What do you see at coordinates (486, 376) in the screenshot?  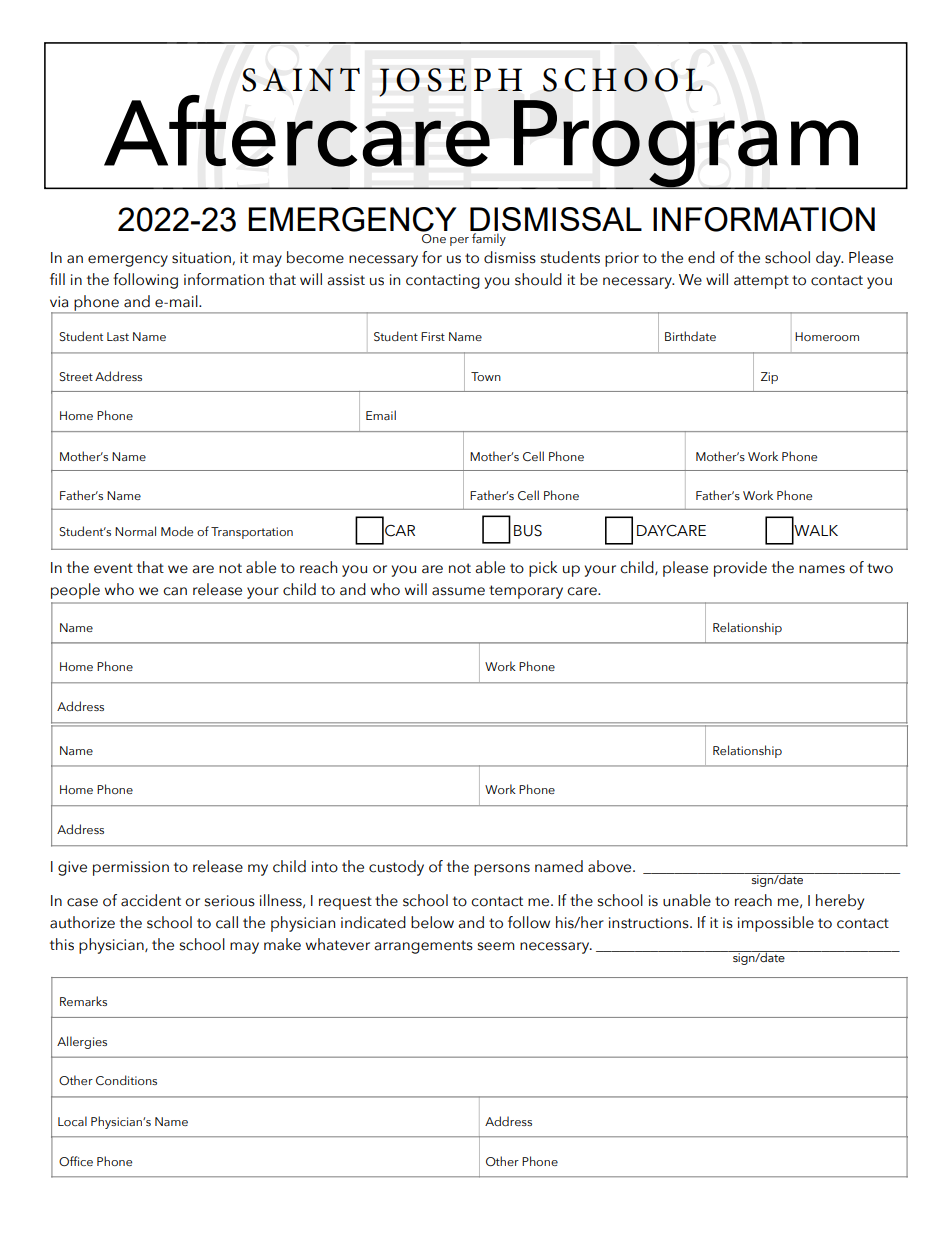 I see `Town` at bounding box center [486, 376].
